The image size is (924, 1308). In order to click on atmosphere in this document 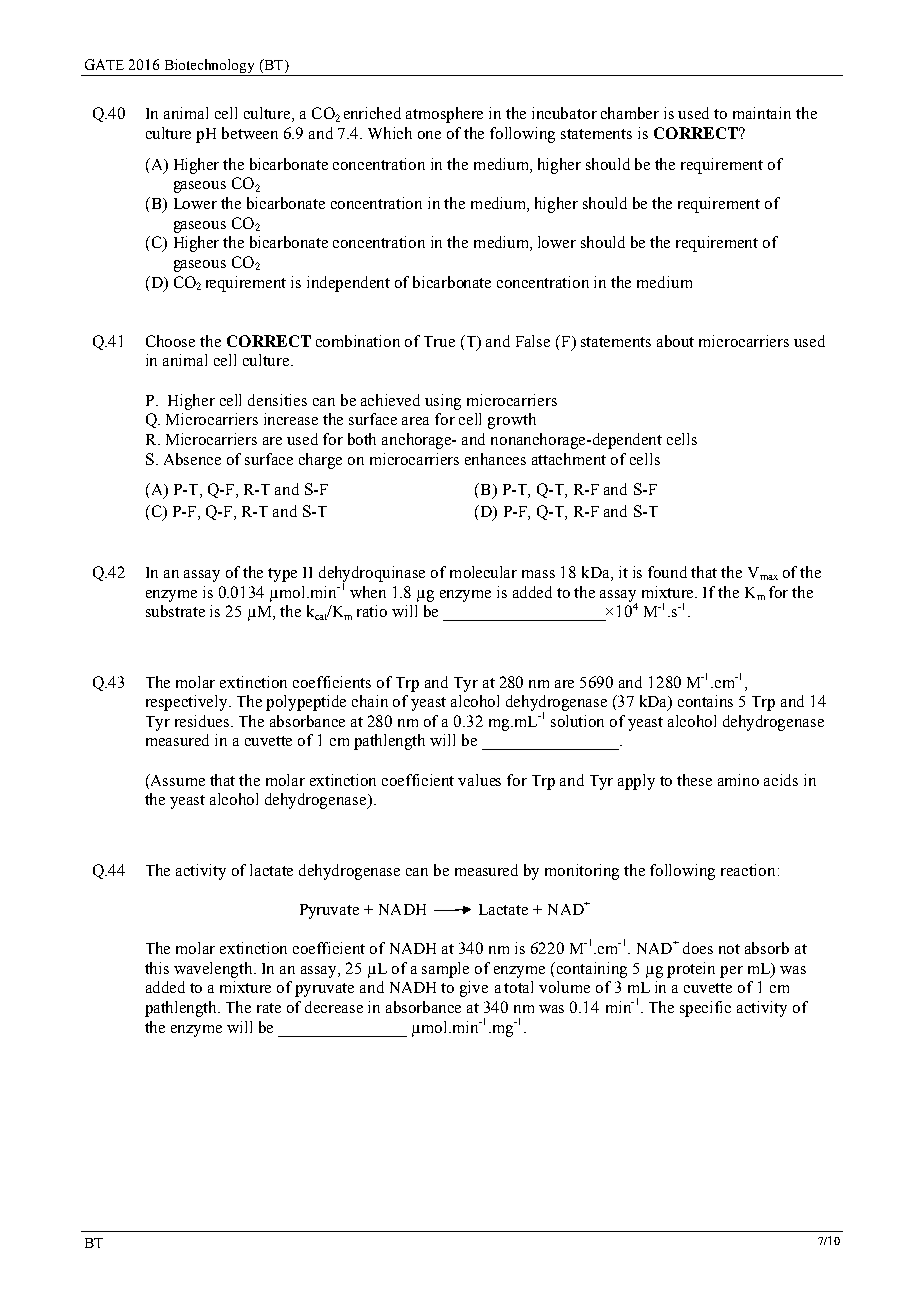, I will do `click(444, 115)`.
